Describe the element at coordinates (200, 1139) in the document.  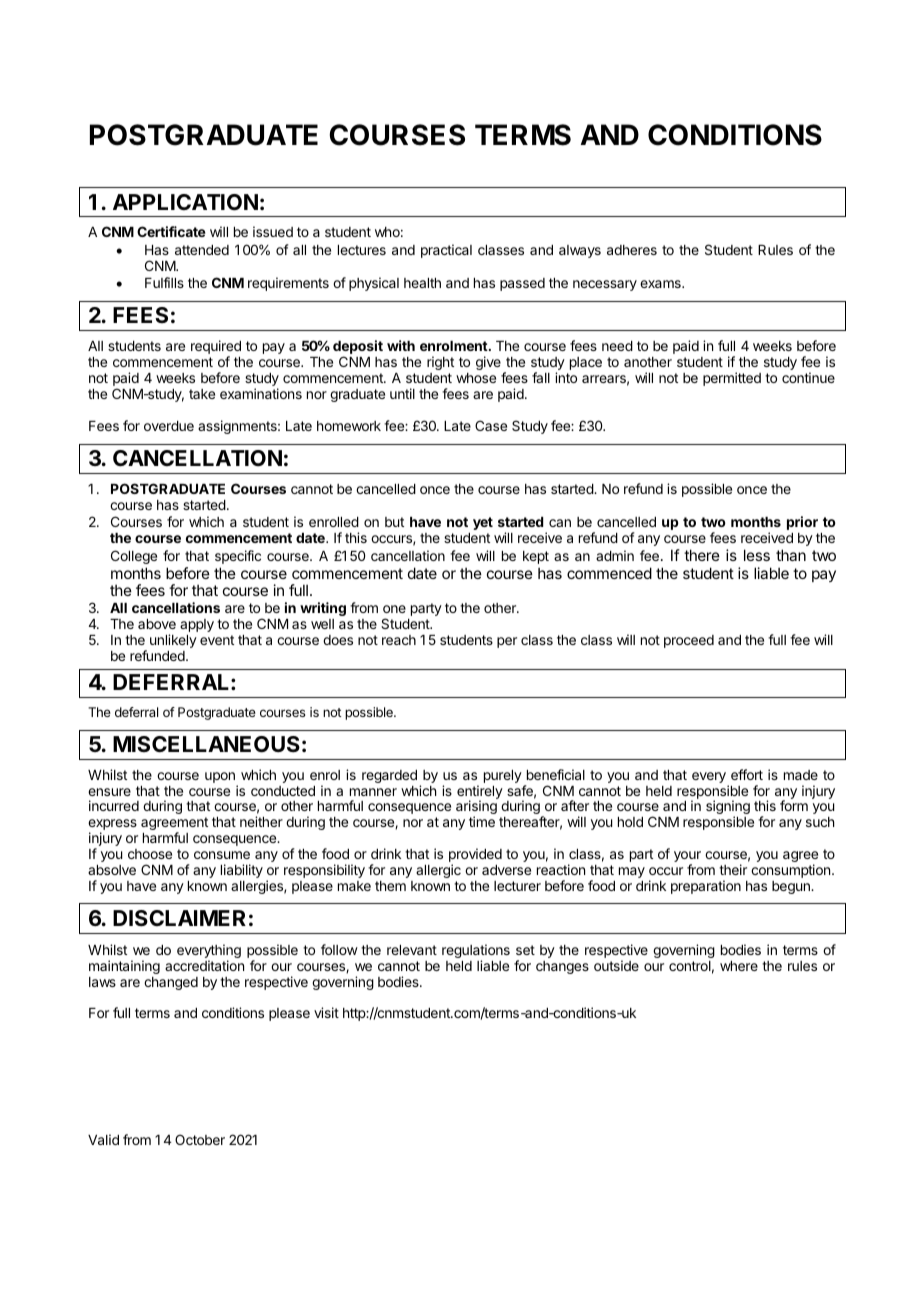
I see `October` at that location.
